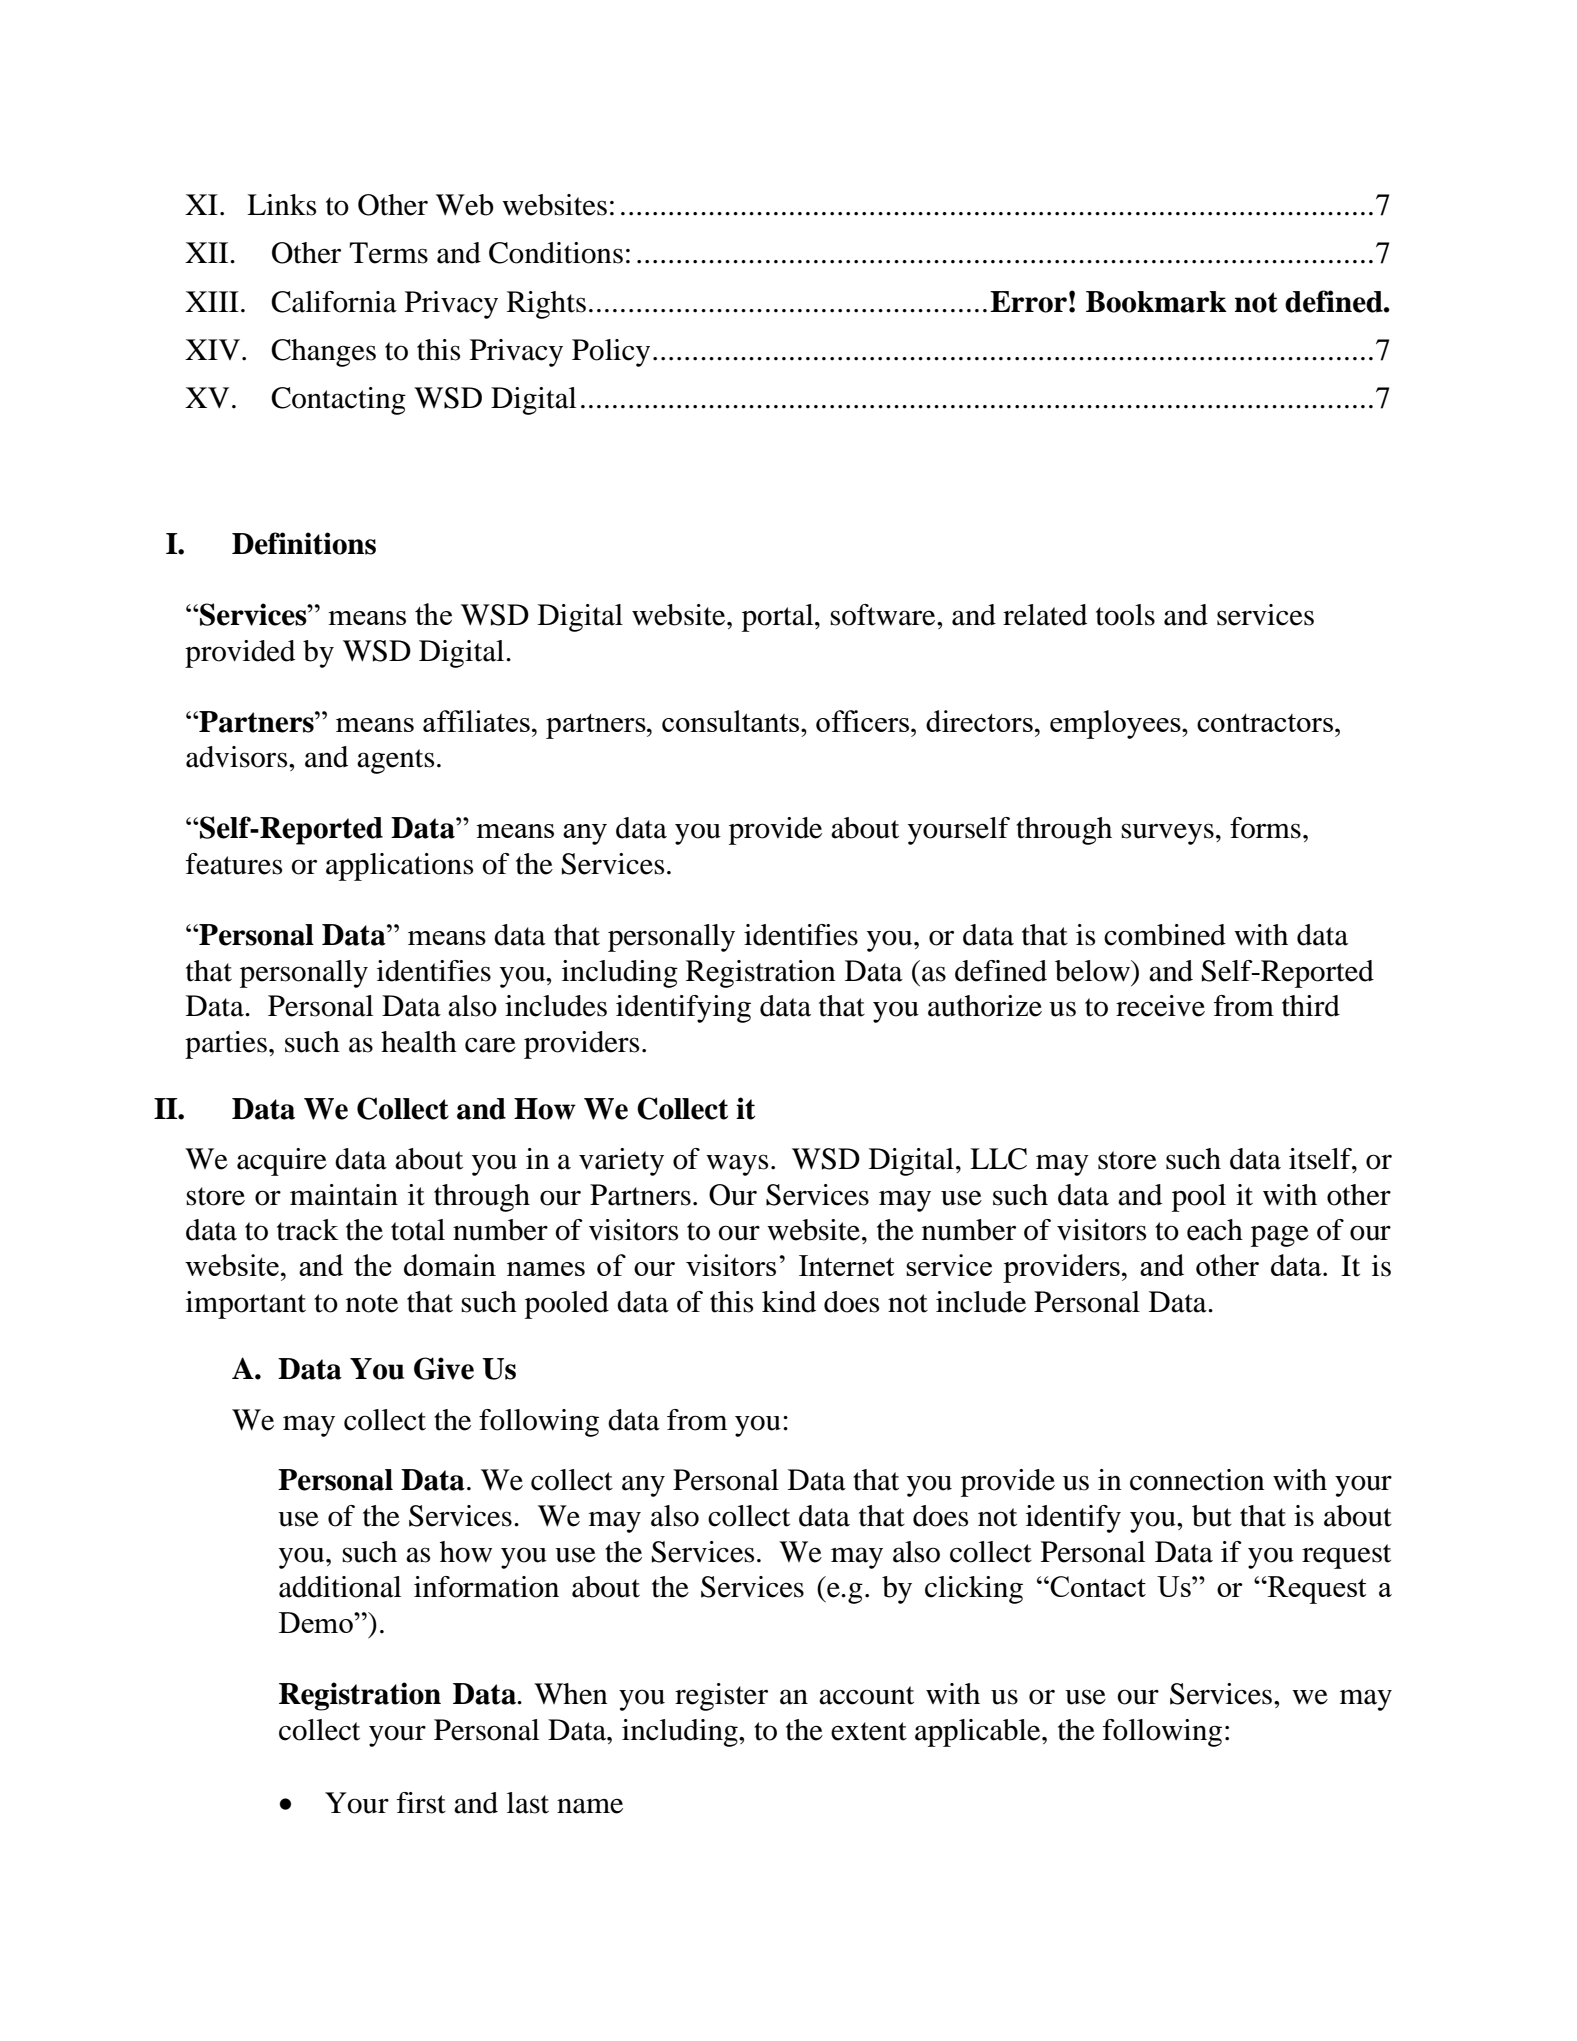 The height and width of the screenshot is (2041, 1577). I want to click on Terms, so click(388, 253).
